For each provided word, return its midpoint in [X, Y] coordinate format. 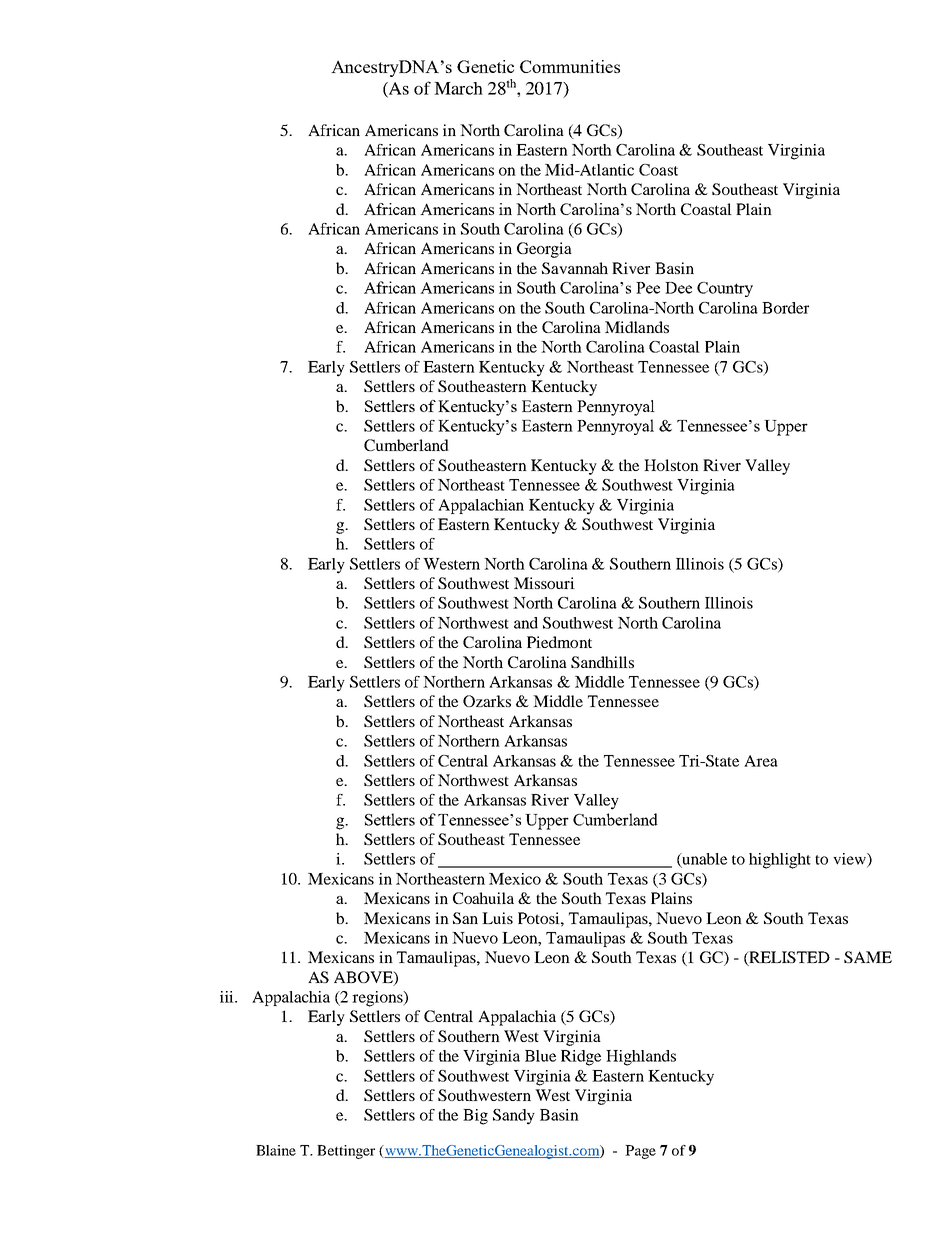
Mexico [515, 879]
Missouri [544, 583]
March [458, 88]
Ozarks [487, 701]
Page [640, 1152]
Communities [570, 66]
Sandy [514, 1117]
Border [785, 308]
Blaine [276, 1150]
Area [761, 761]
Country [725, 289]
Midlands [637, 327]
